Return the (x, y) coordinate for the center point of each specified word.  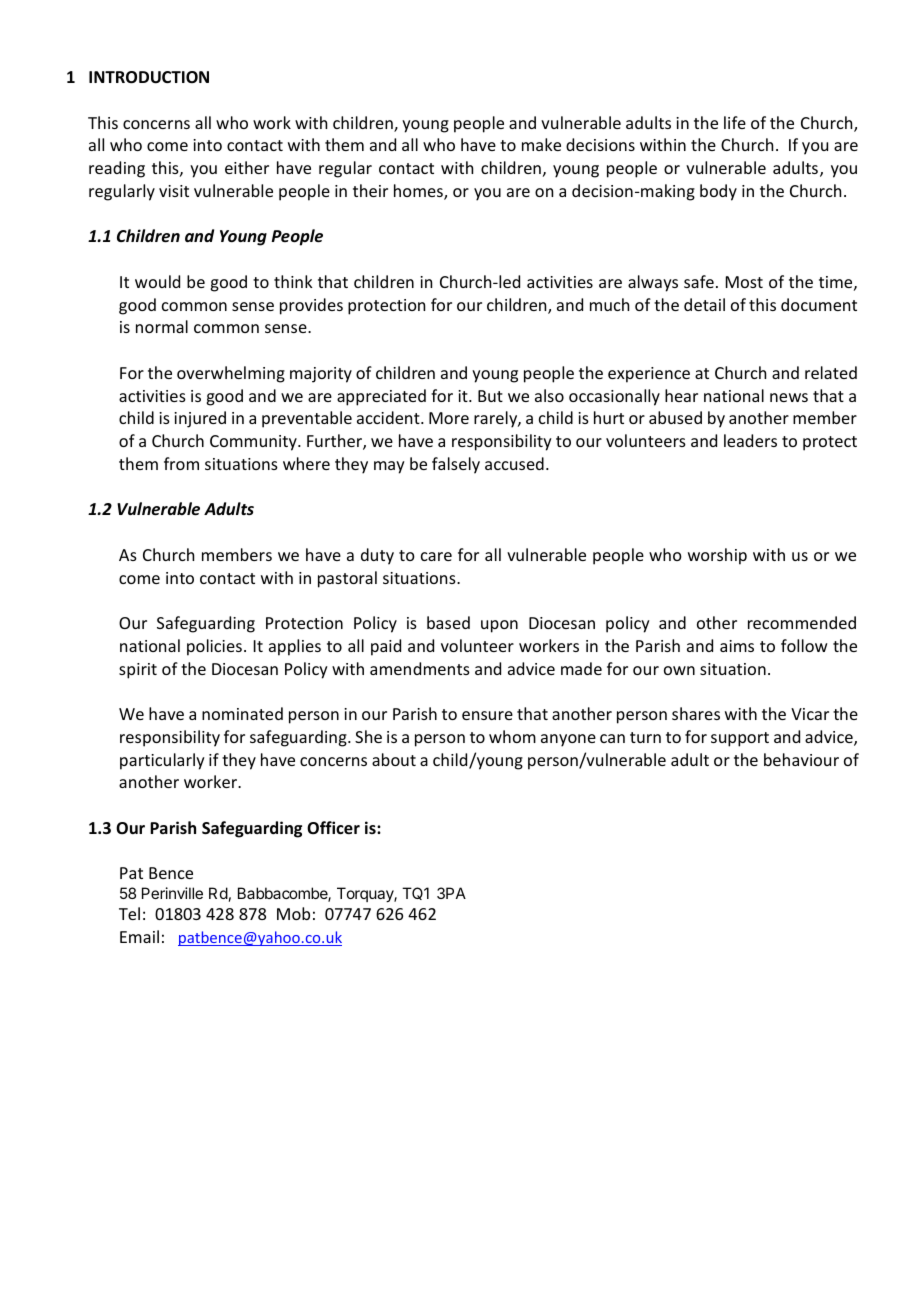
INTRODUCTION (149, 77)
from (181, 463)
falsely (456, 465)
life (735, 122)
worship (717, 556)
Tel (129, 913)
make (541, 144)
